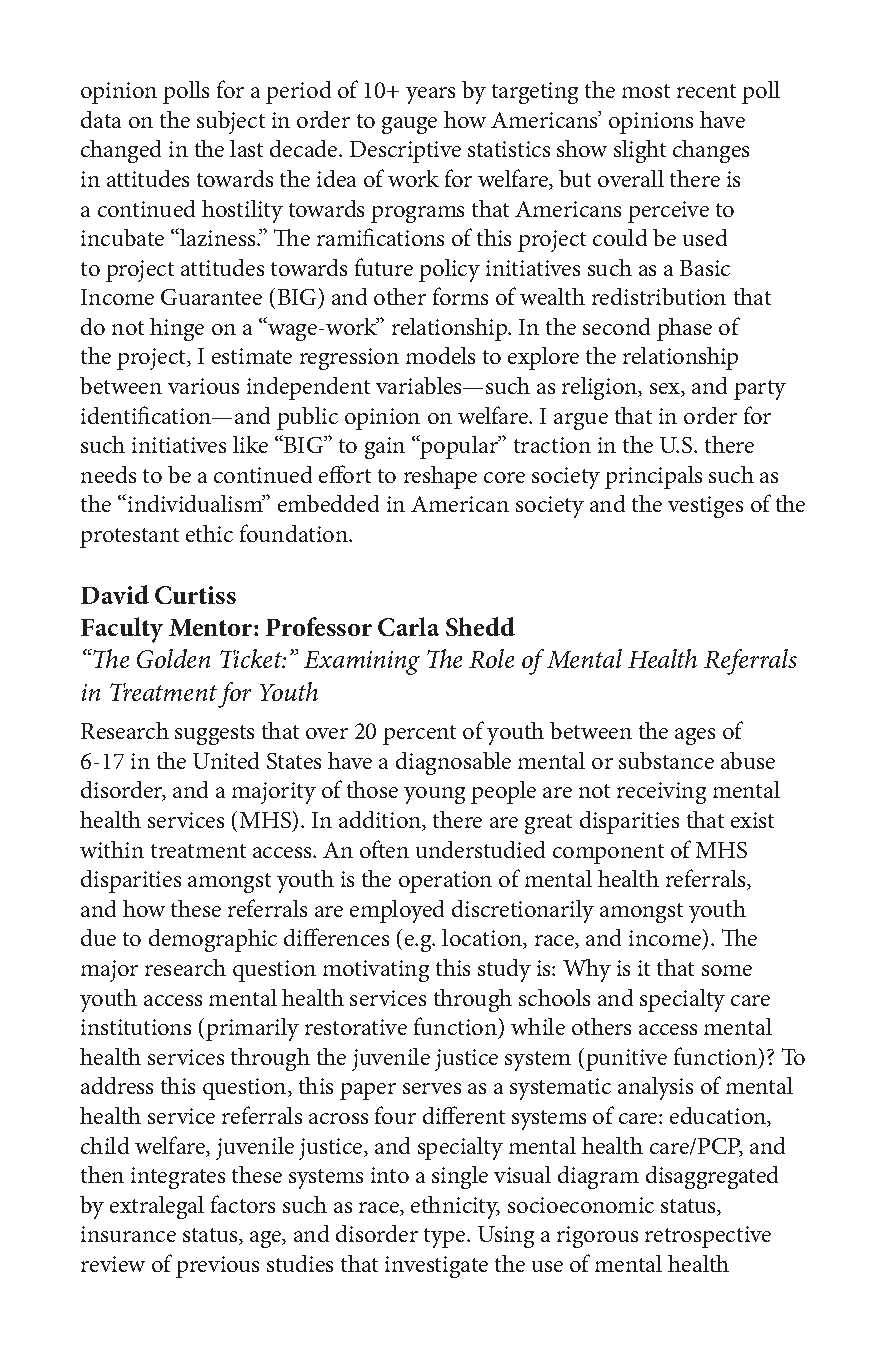 The height and width of the document is (1372, 887). What do you see at coordinates (213, 940) in the document?
I see `demographic` at bounding box center [213, 940].
